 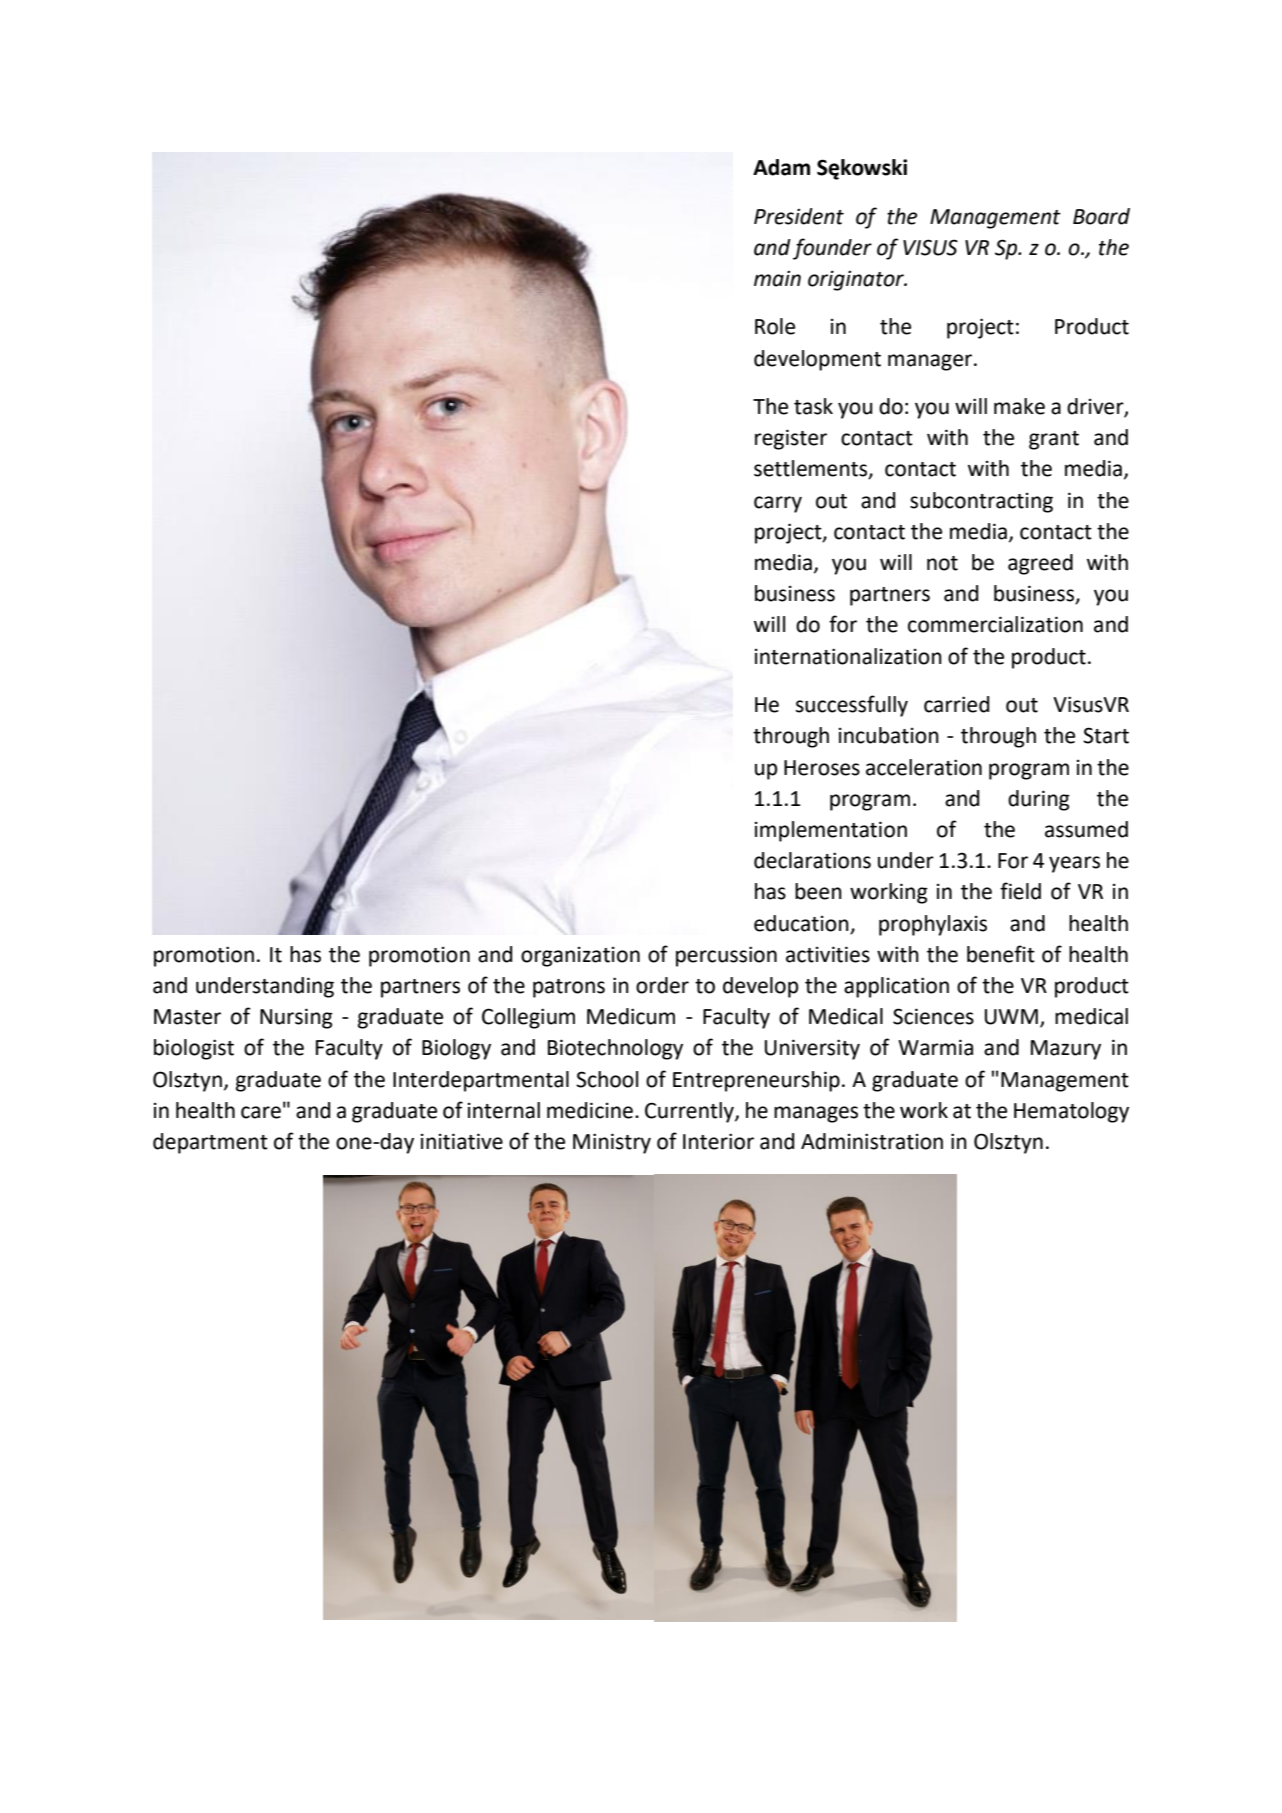 I want to click on successfully, so click(x=852, y=706).
